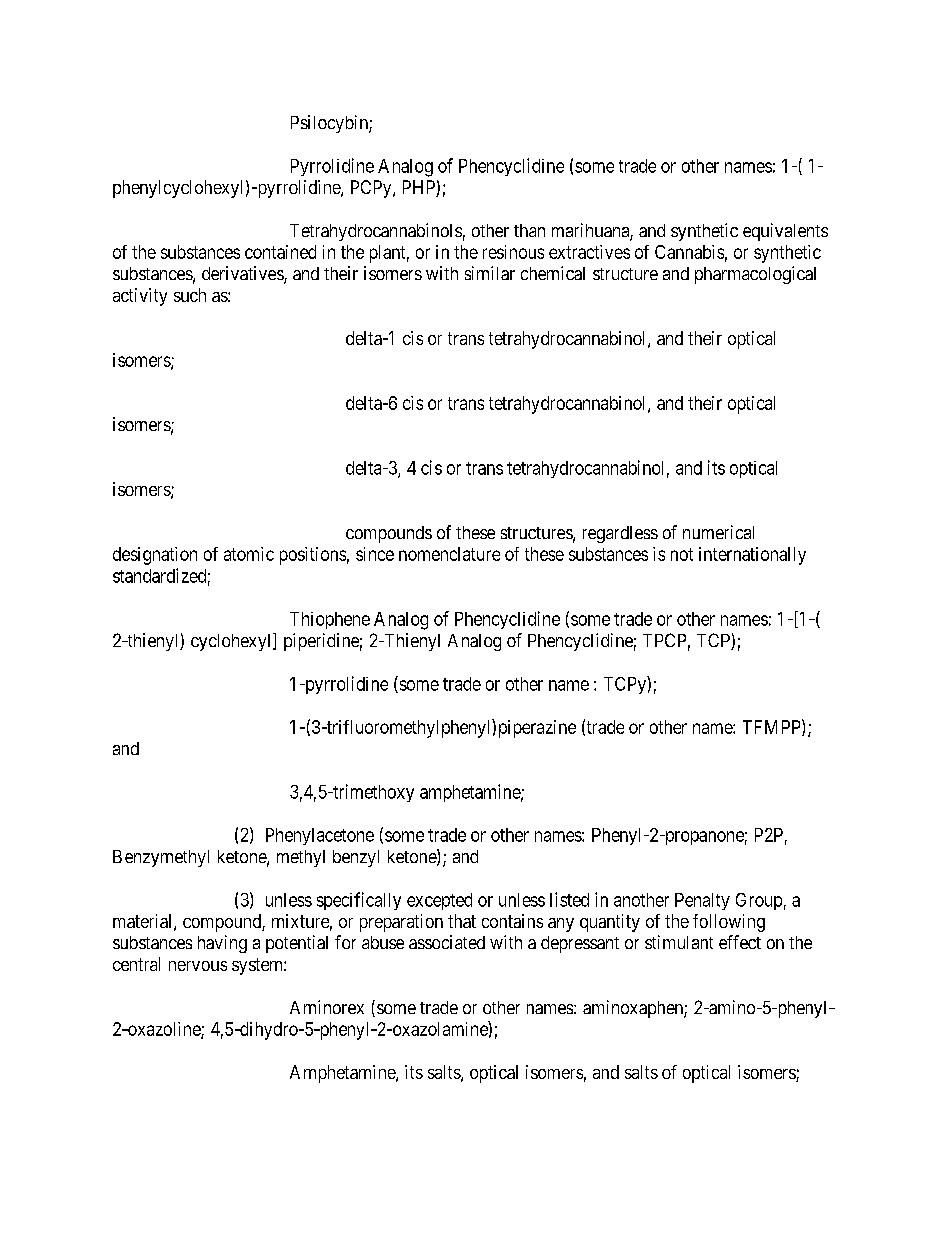 The height and width of the screenshot is (1233, 952). What do you see at coordinates (330, 124) in the screenshot?
I see `Psilocybin` at bounding box center [330, 124].
